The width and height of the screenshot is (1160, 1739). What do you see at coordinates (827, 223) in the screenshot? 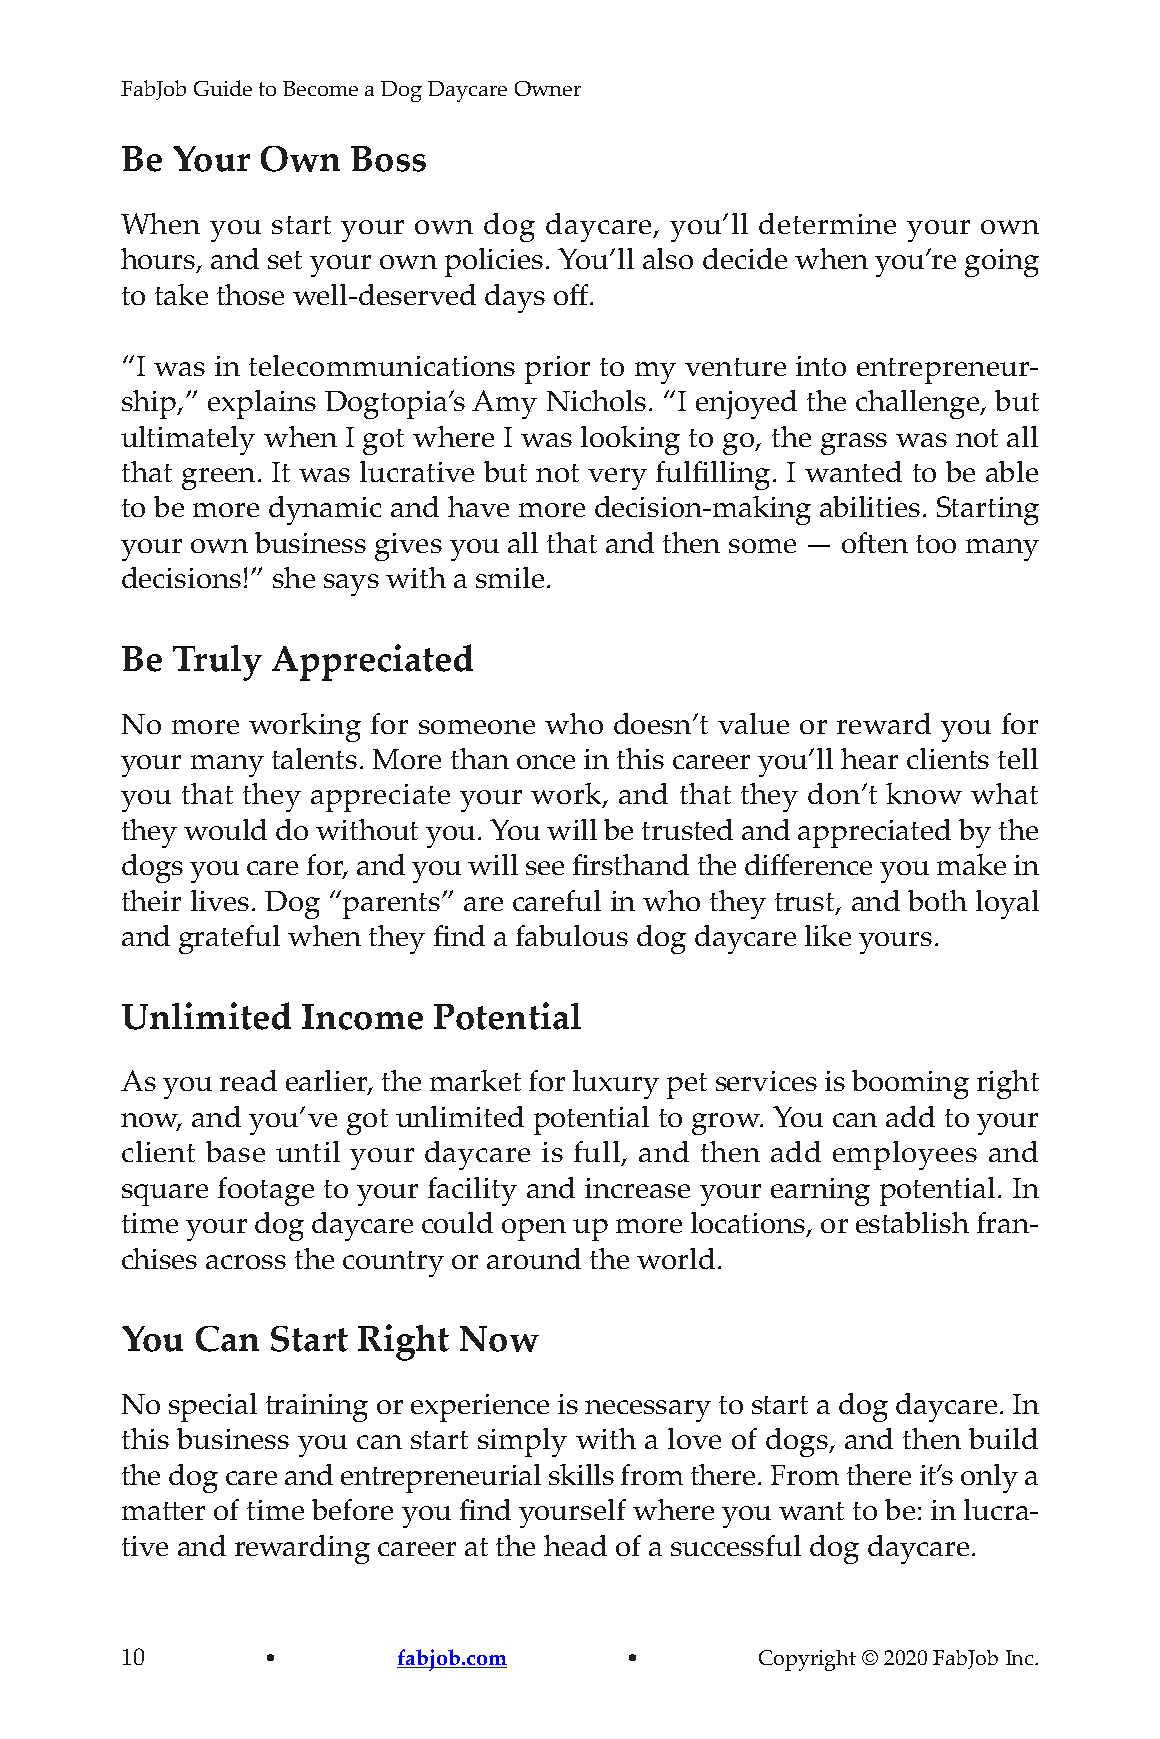
I see `determine` at bounding box center [827, 223].
